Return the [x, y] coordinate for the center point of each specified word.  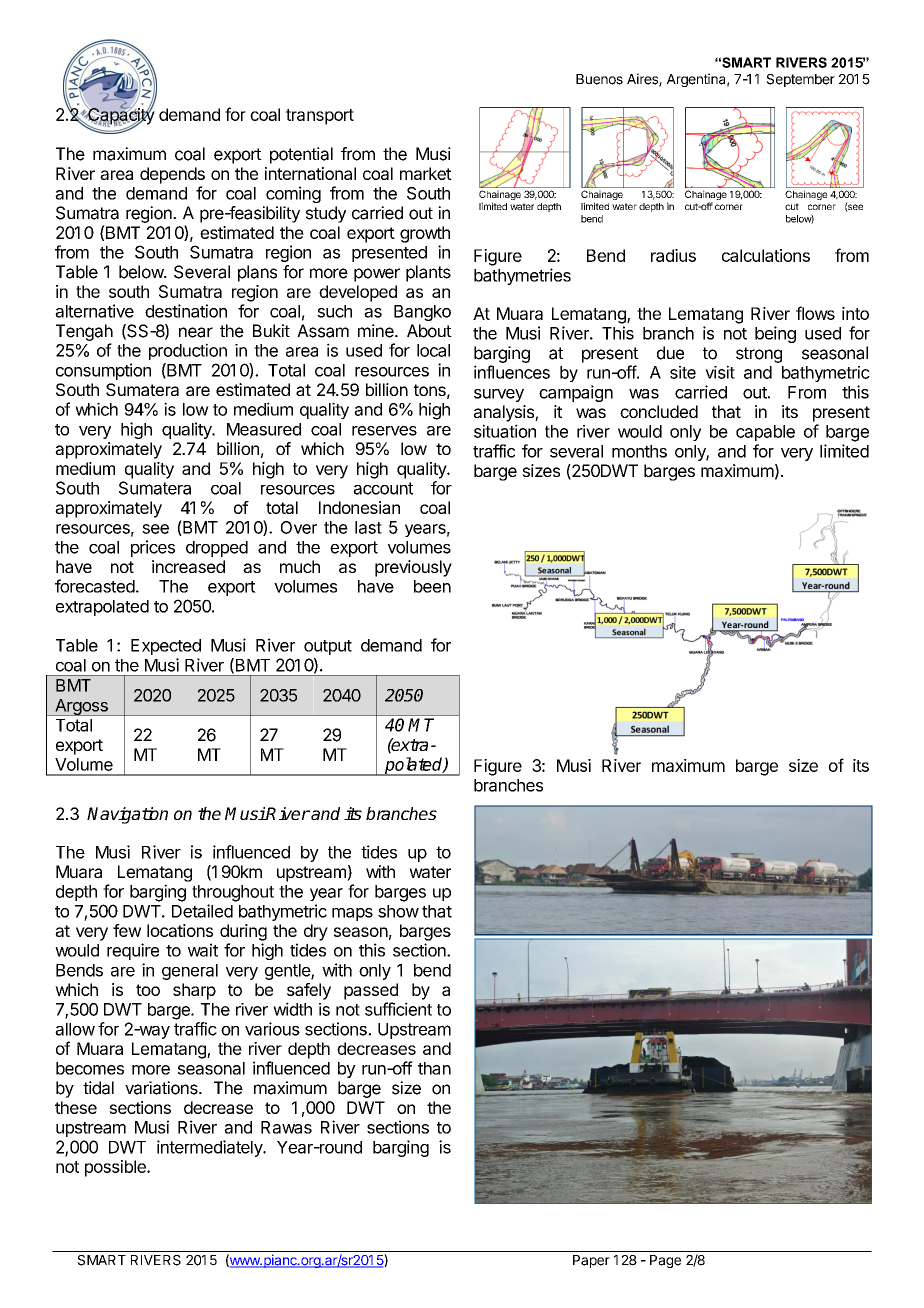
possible [116, 1168]
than [434, 1068]
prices [153, 548]
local [433, 350]
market [426, 173]
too [148, 990]
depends [172, 175]
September [800, 80]
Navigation [127, 815]
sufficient [398, 1009]
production [188, 351]
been [432, 586]
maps [352, 914]
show [398, 911]
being [775, 334]
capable [765, 433]
